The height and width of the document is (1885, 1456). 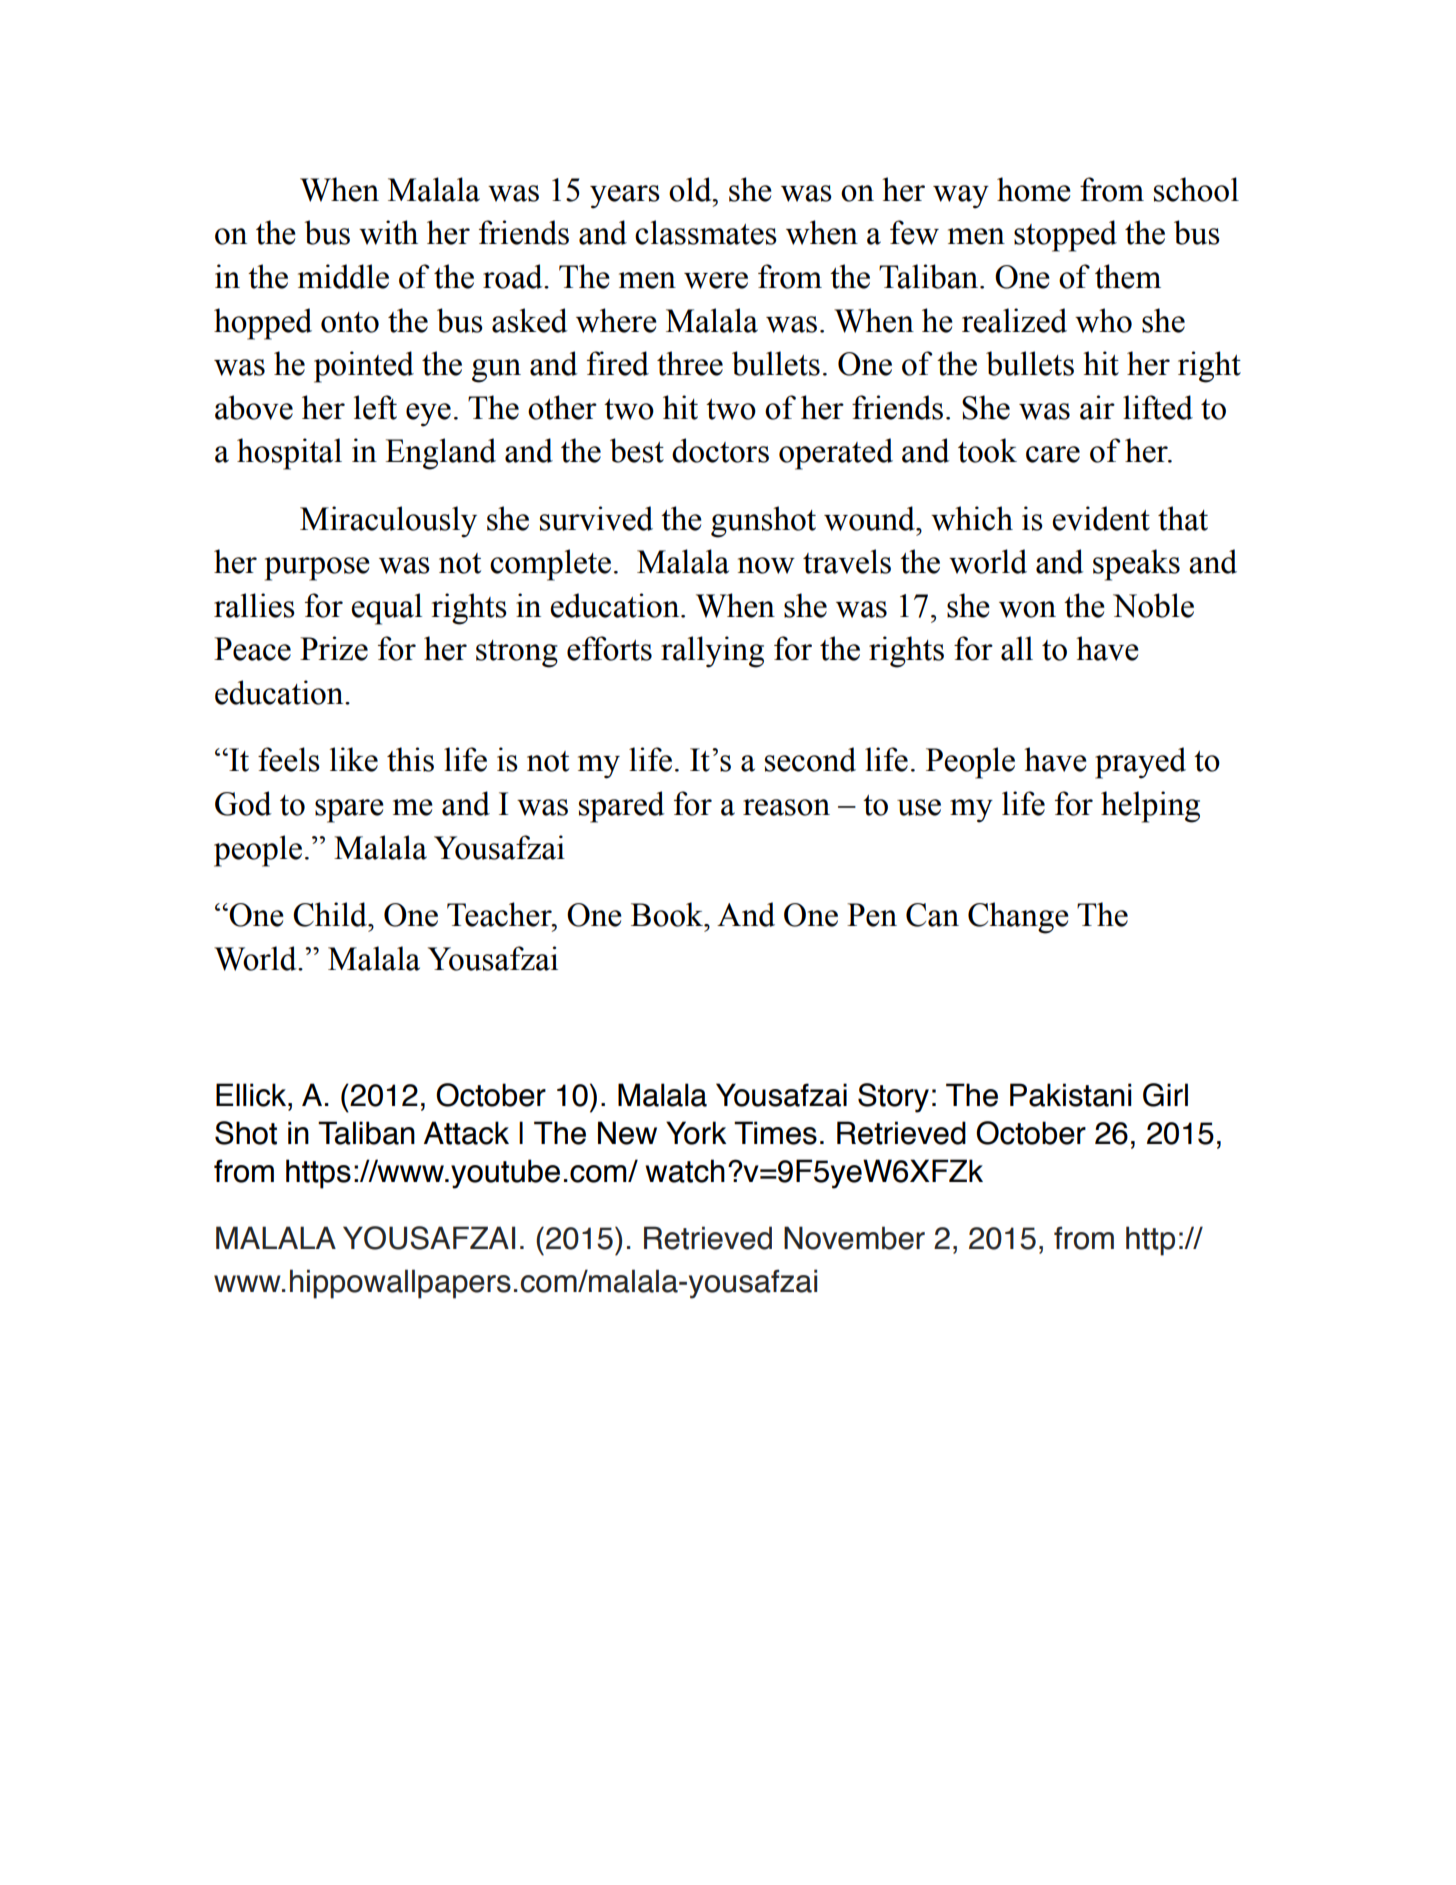 I want to click on like, so click(x=354, y=759).
